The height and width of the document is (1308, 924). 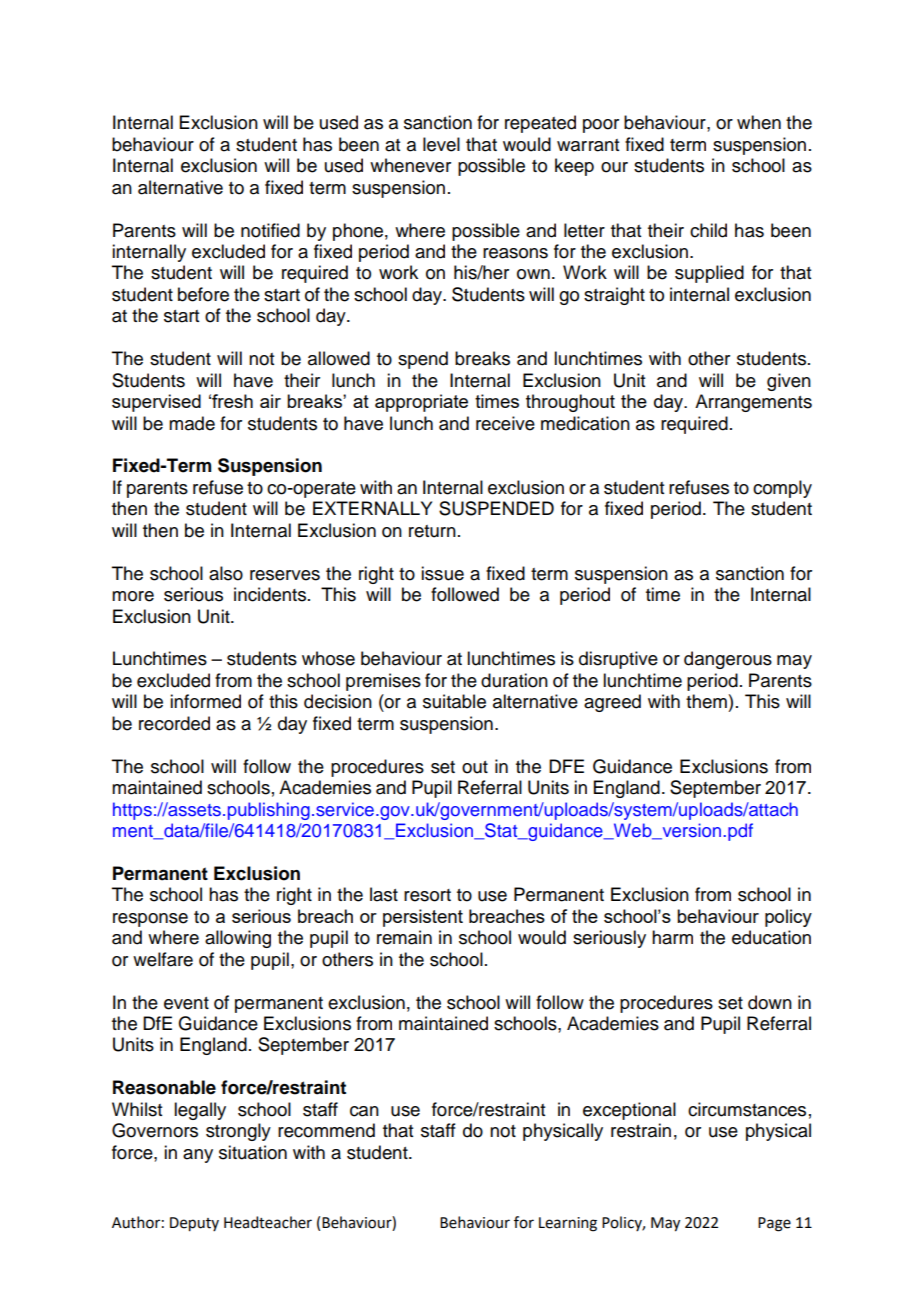 I want to click on notified, so click(x=270, y=230).
